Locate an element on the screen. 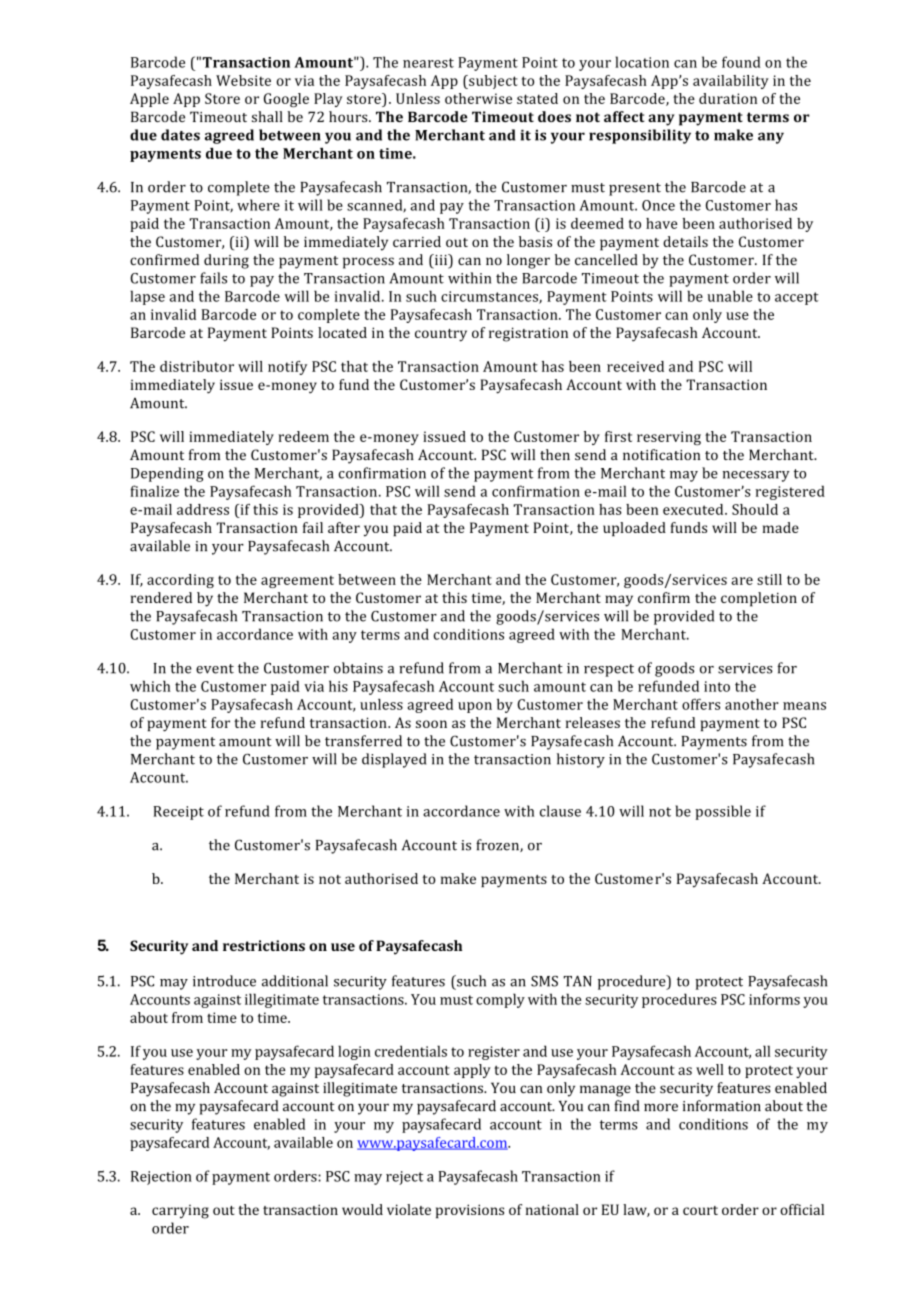 The image size is (924, 1308). duration is located at coordinates (728, 98).
